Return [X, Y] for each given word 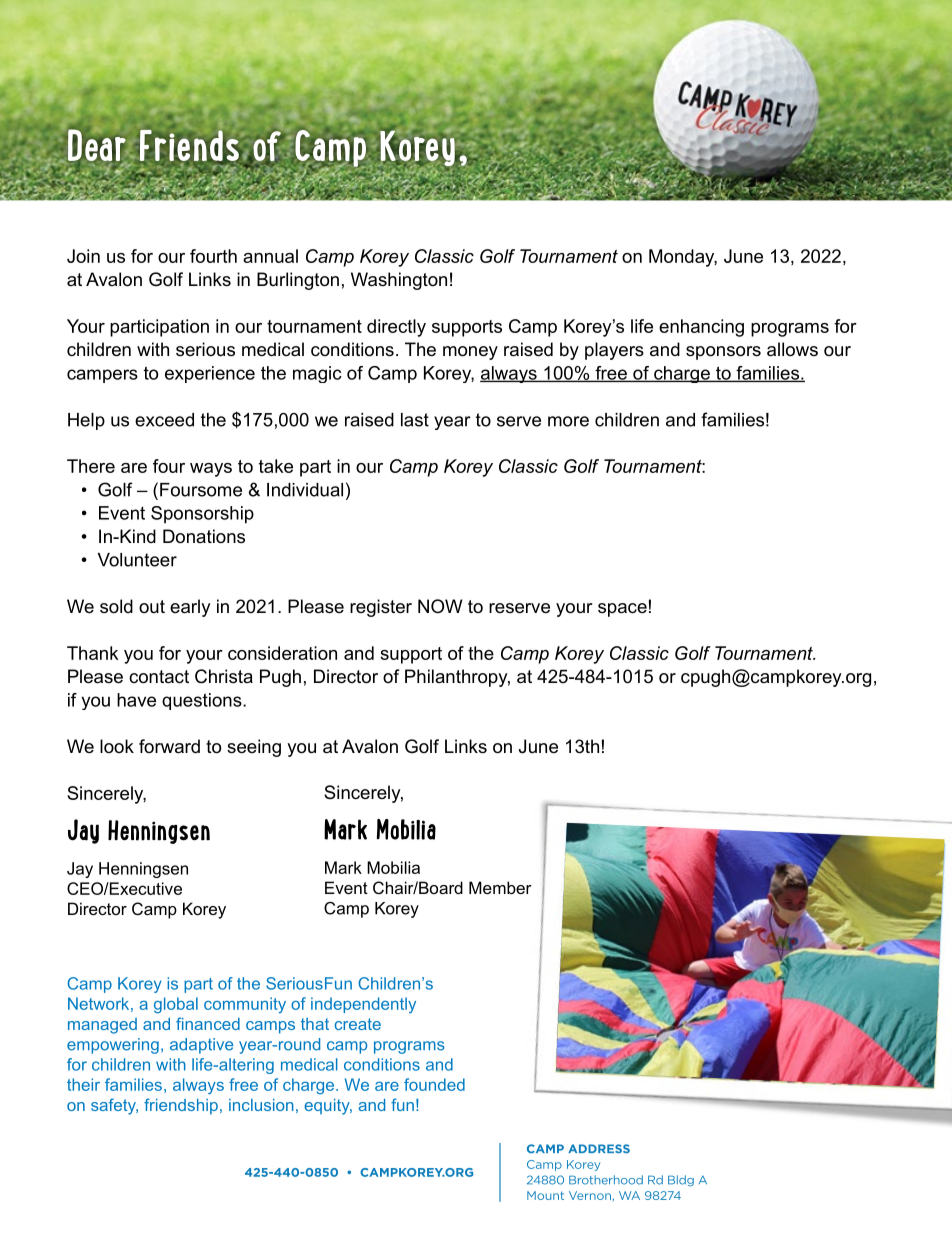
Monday [683, 258]
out [152, 606]
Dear [97, 145]
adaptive [201, 1046]
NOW [440, 606]
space [622, 610]
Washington [399, 281]
